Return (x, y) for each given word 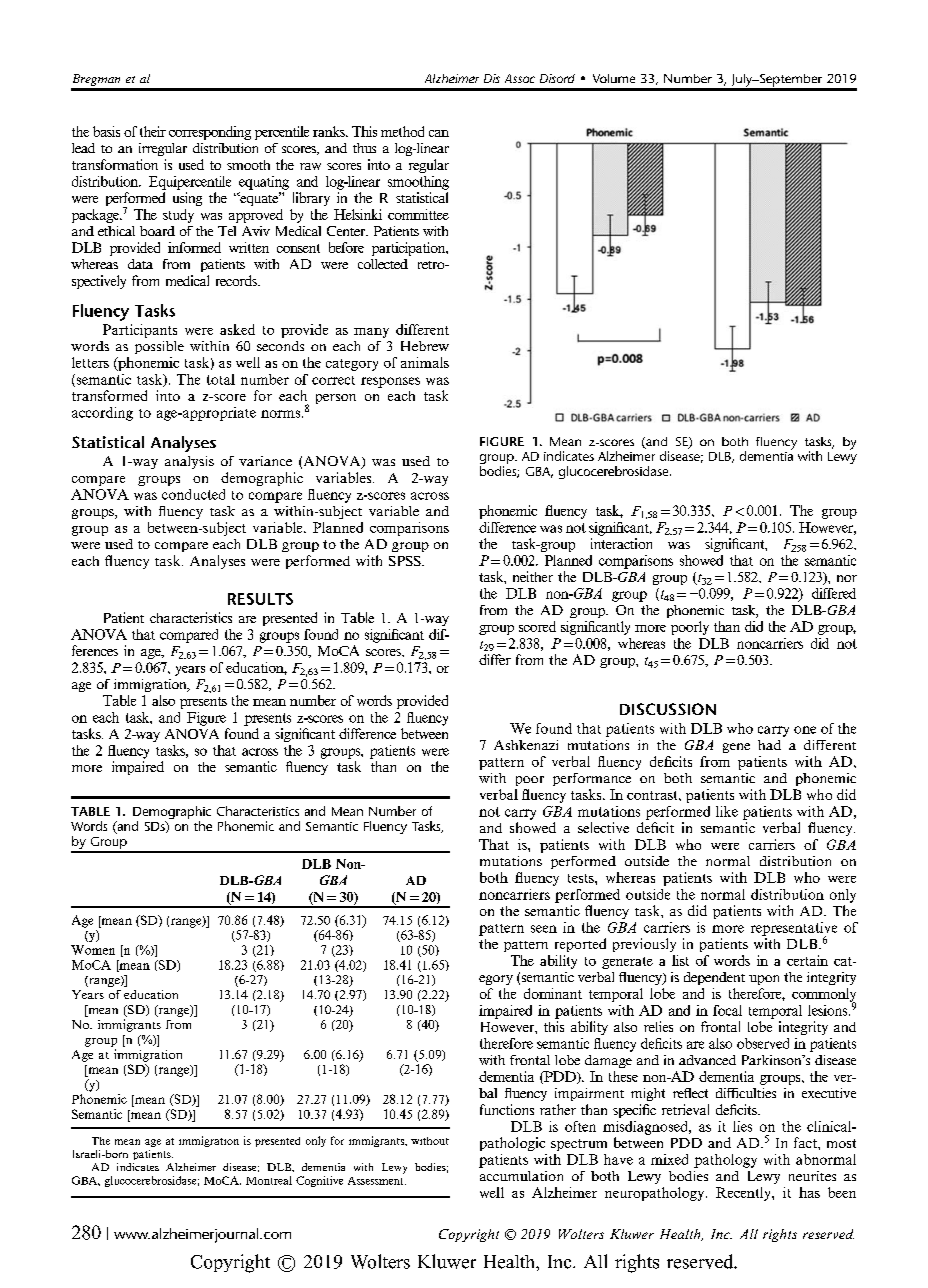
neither (533, 576)
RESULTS (260, 599)
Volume (614, 78)
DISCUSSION (668, 709)
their (153, 131)
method (402, 131)
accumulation (521, 1176)
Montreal (269, 1180)
